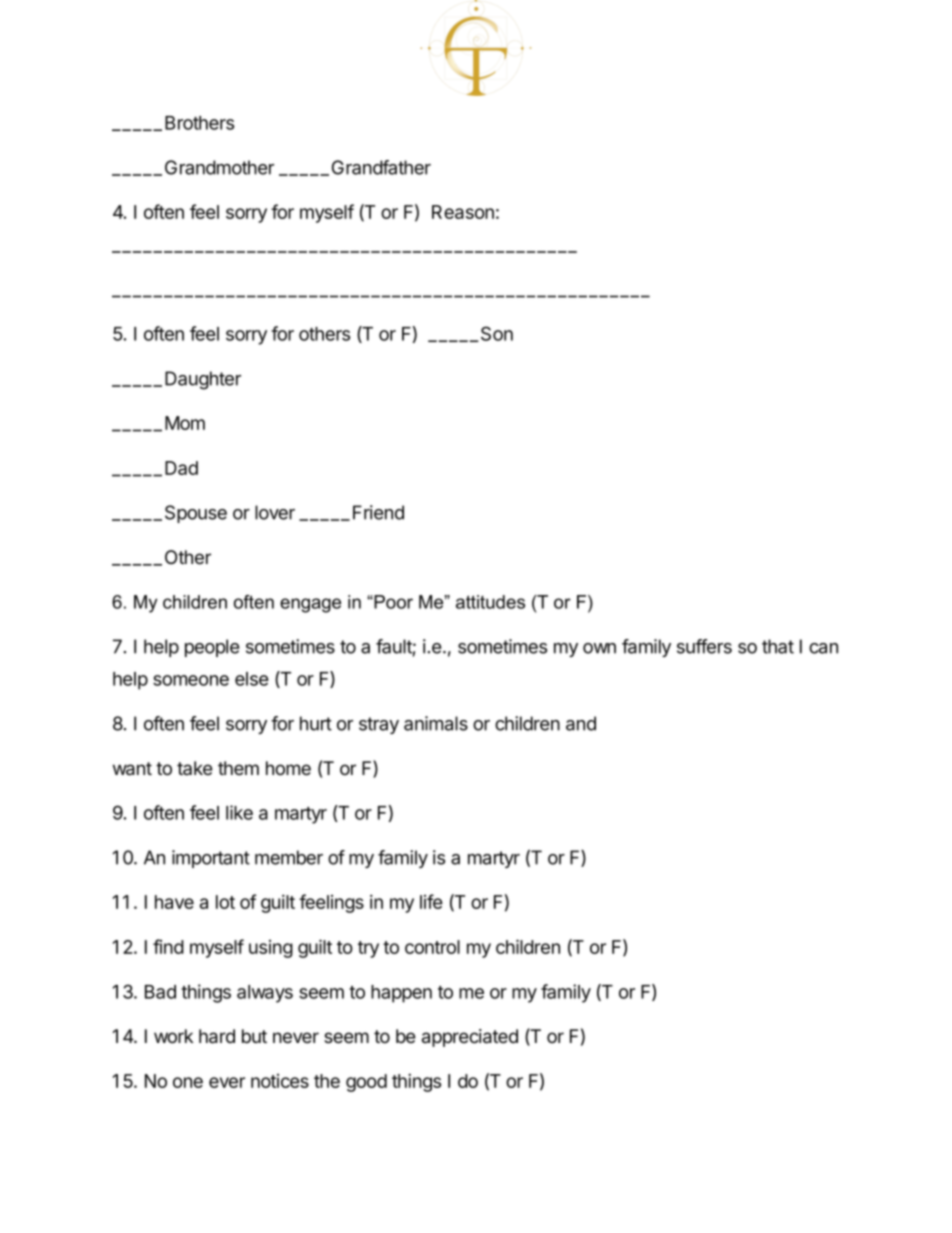 This screenshot has width=952, height=1233. What do you see at coordinates (217, 1036) in the screenshot?
I see `hard` at bounding box center [217, 1036].
